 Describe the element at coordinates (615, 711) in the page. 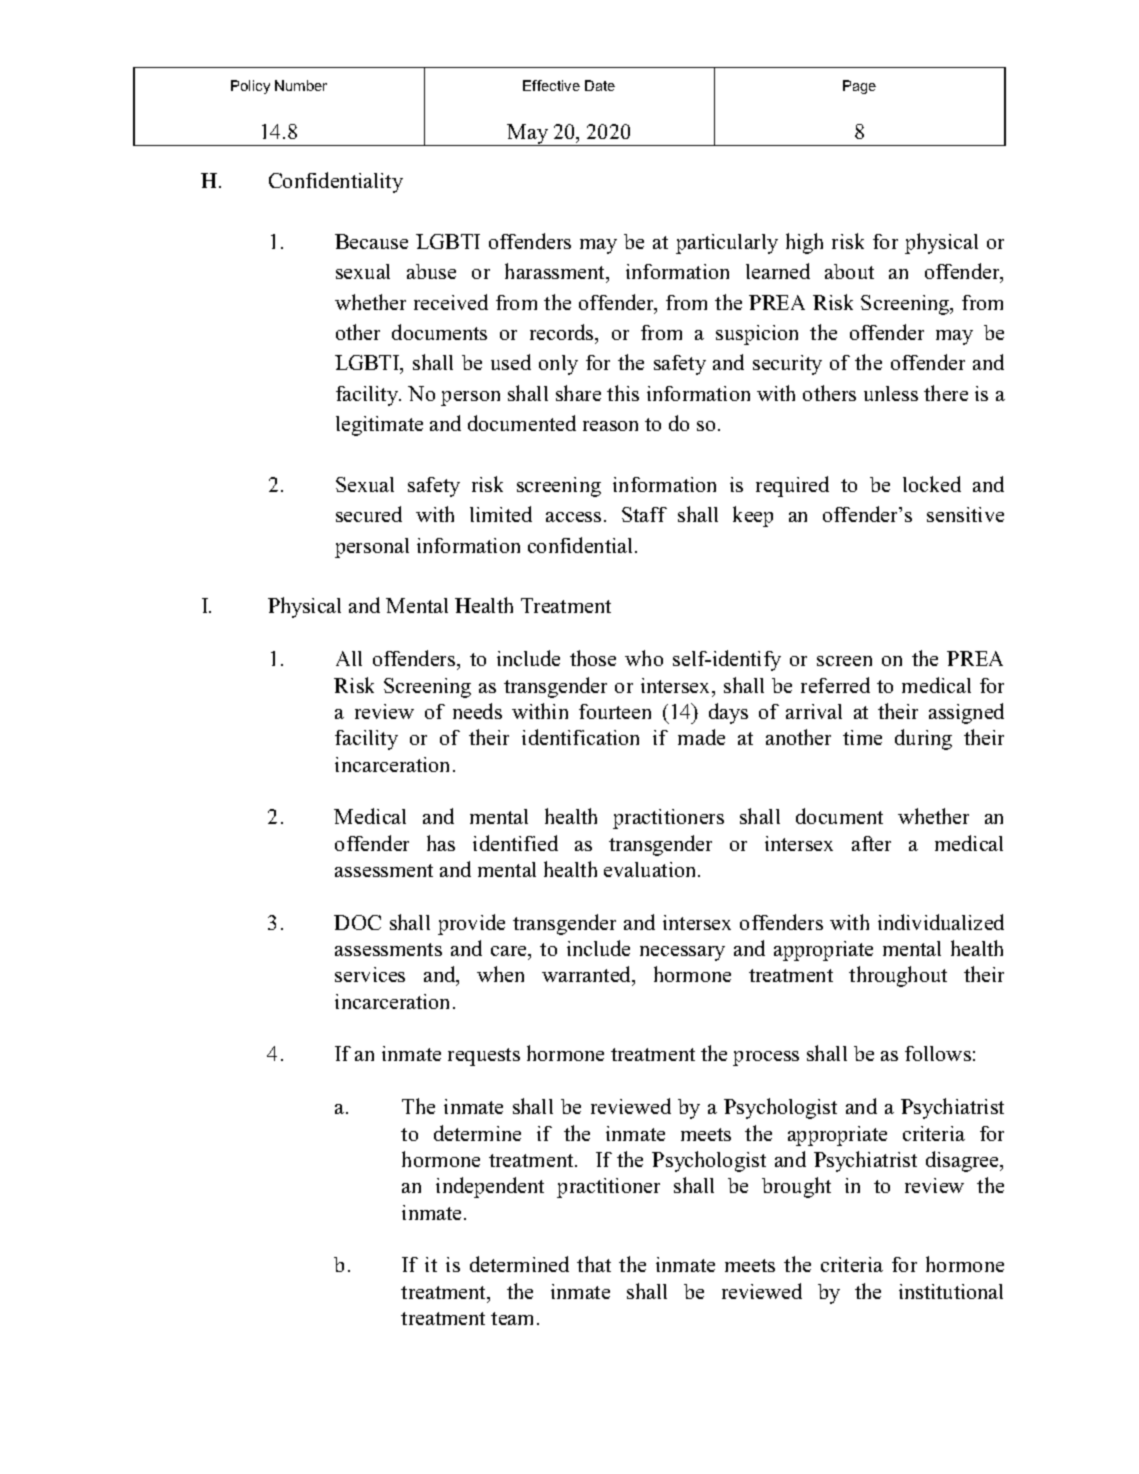

I see `fourteen` at that location.
